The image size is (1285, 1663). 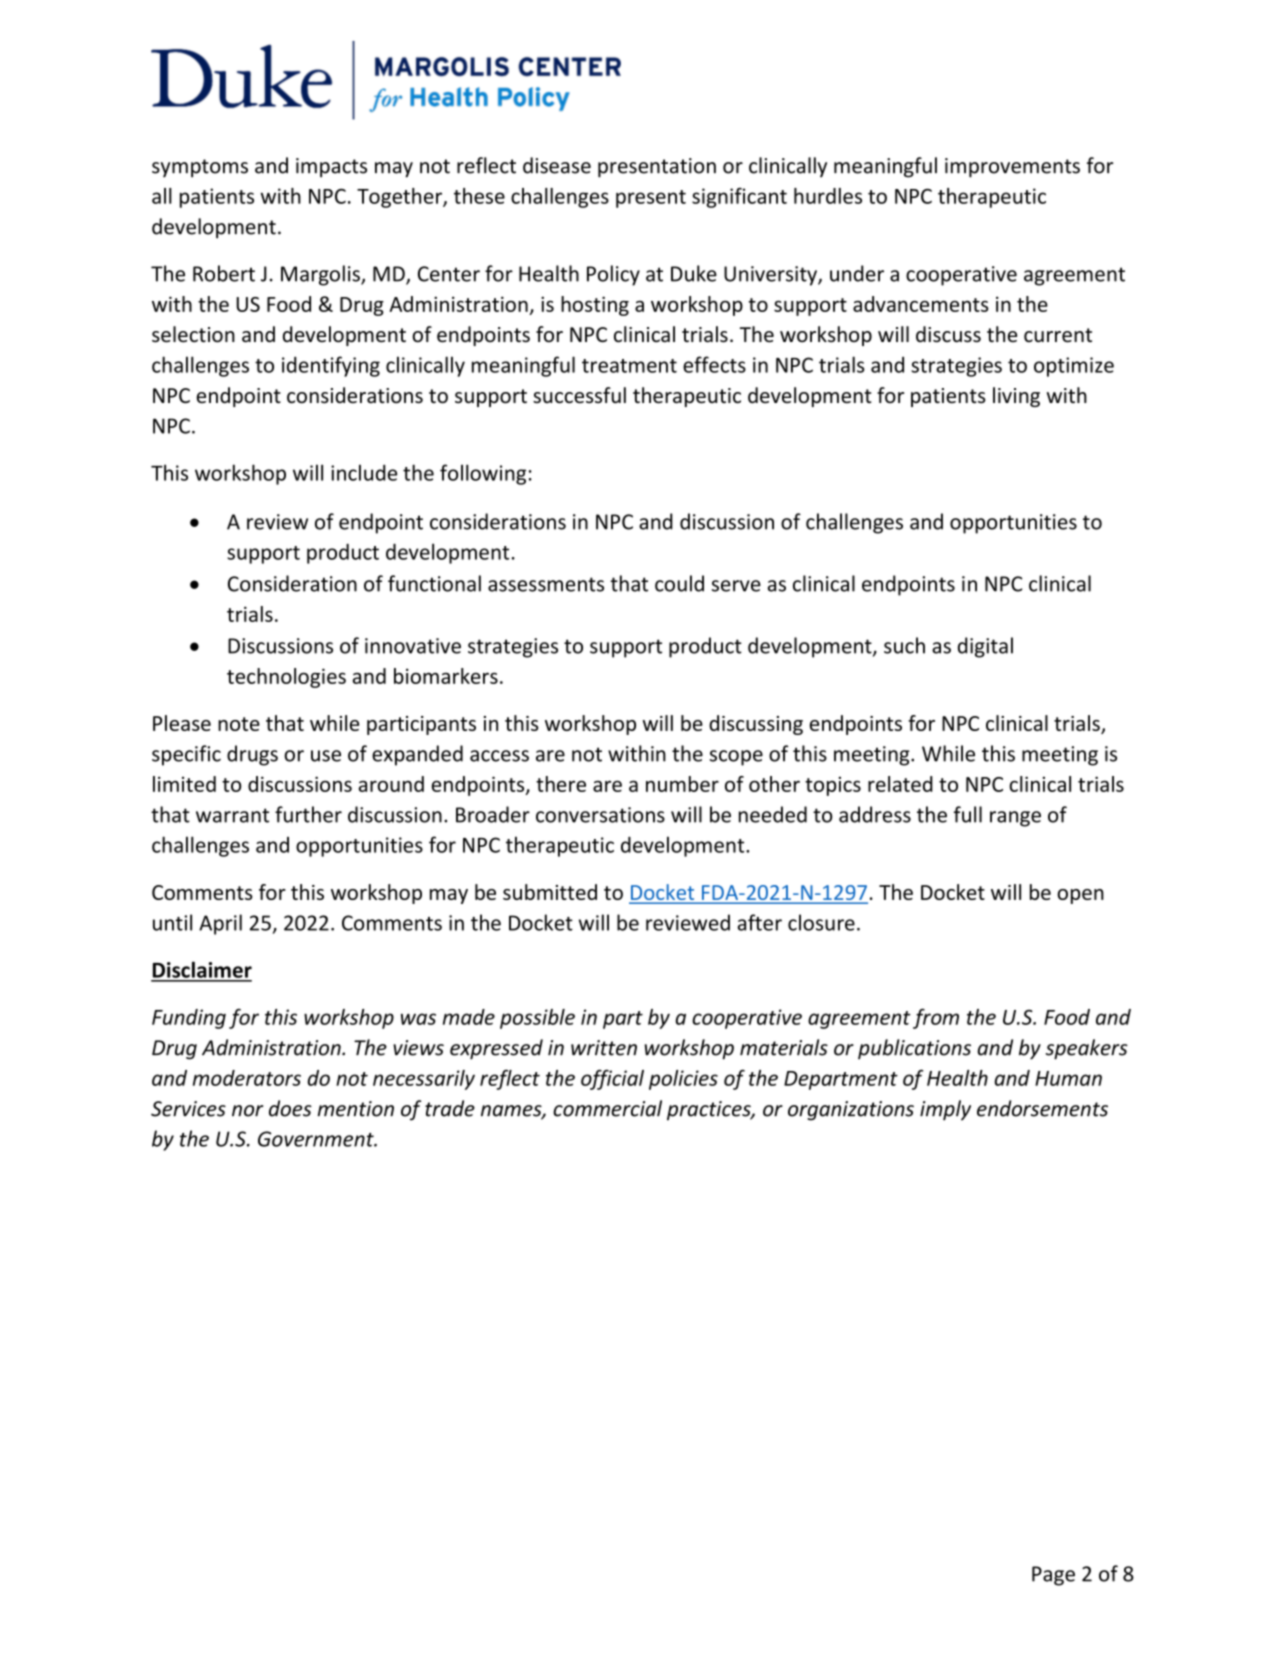 I want to click on imply, so click(x=945, y=1110).
